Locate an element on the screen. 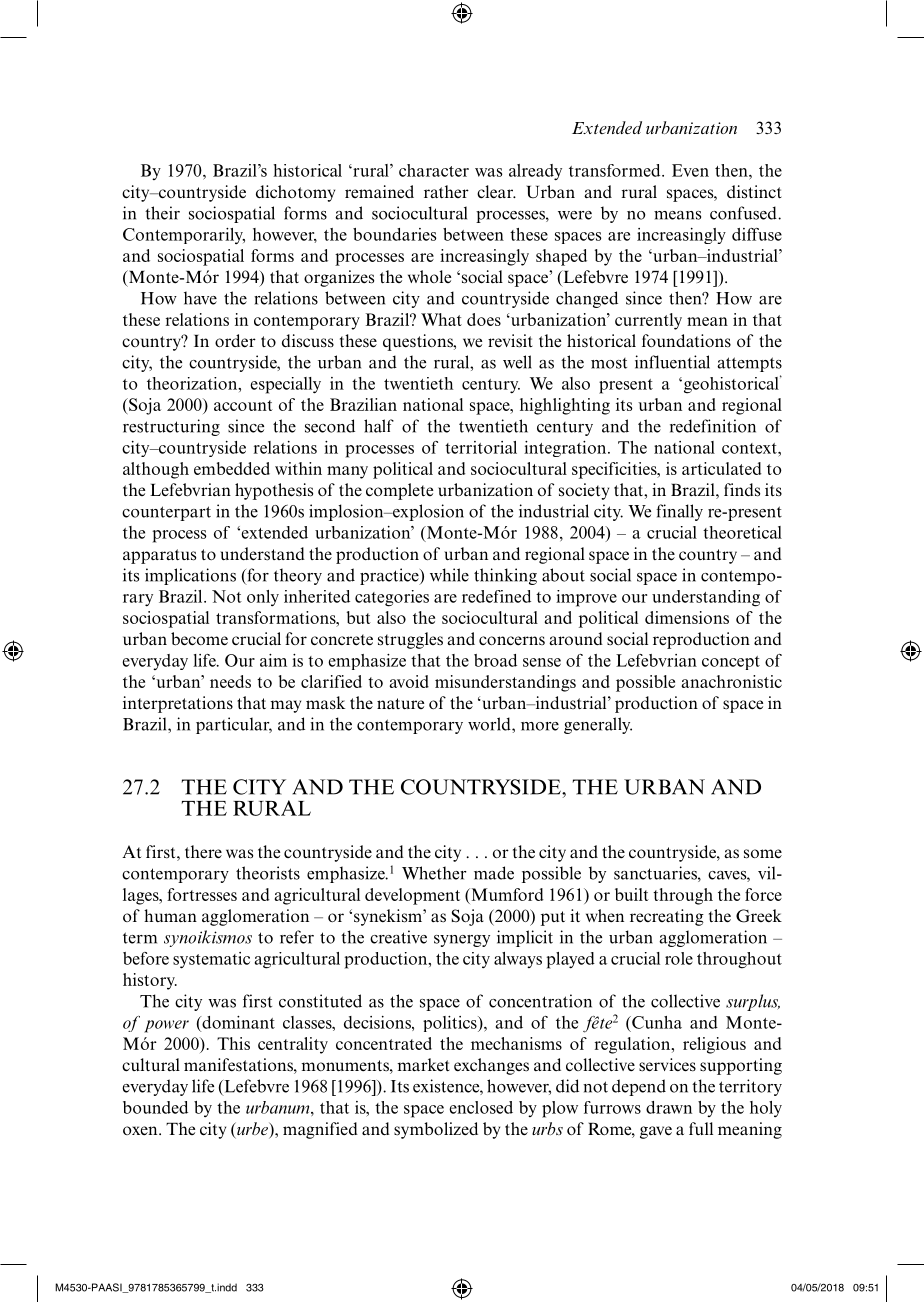  rather is located at coordinates (446, 192).
